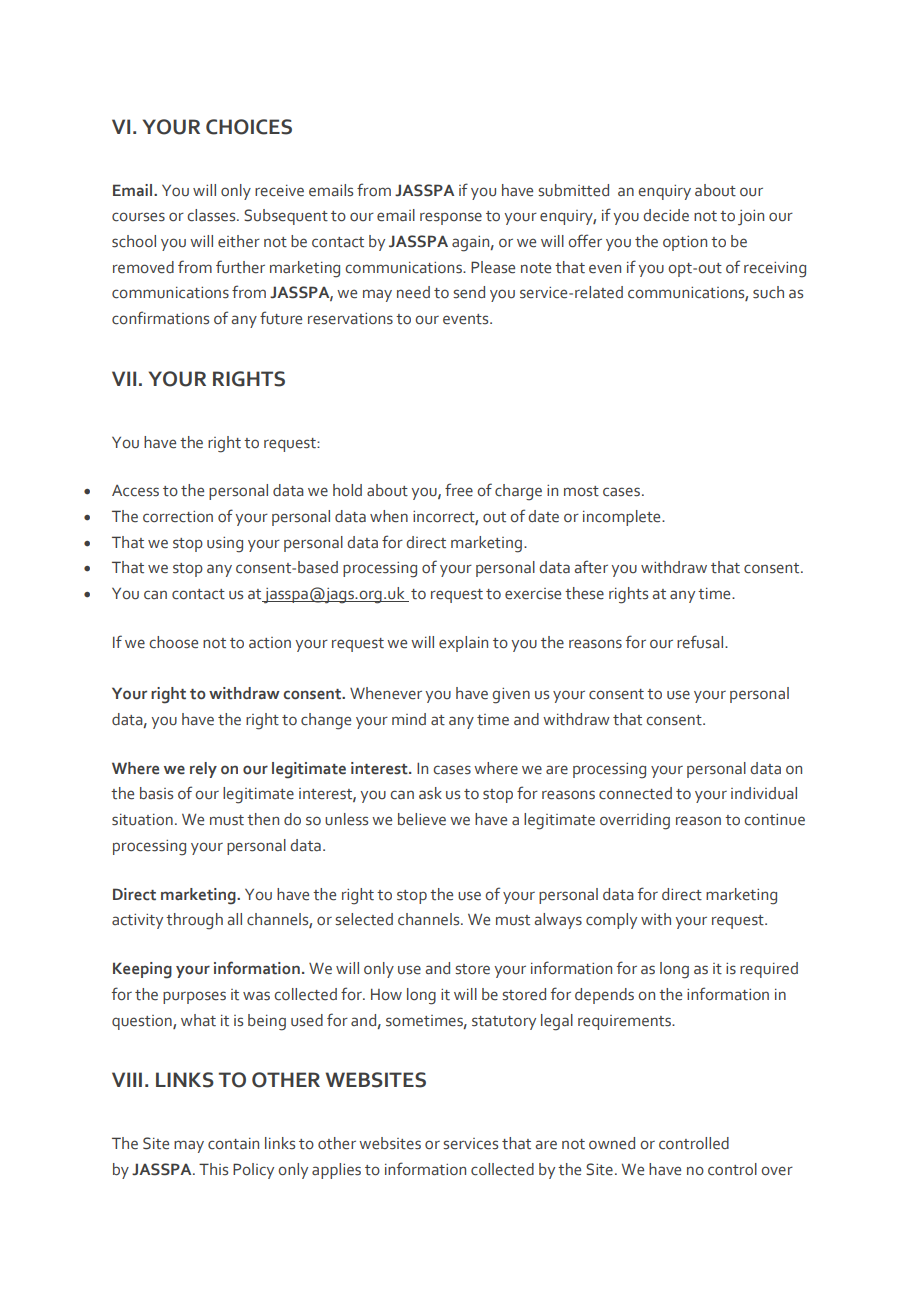  What do you see at coordinates (701, 642) in the page?
I see `refusal` at bounding box center [701, 642].
